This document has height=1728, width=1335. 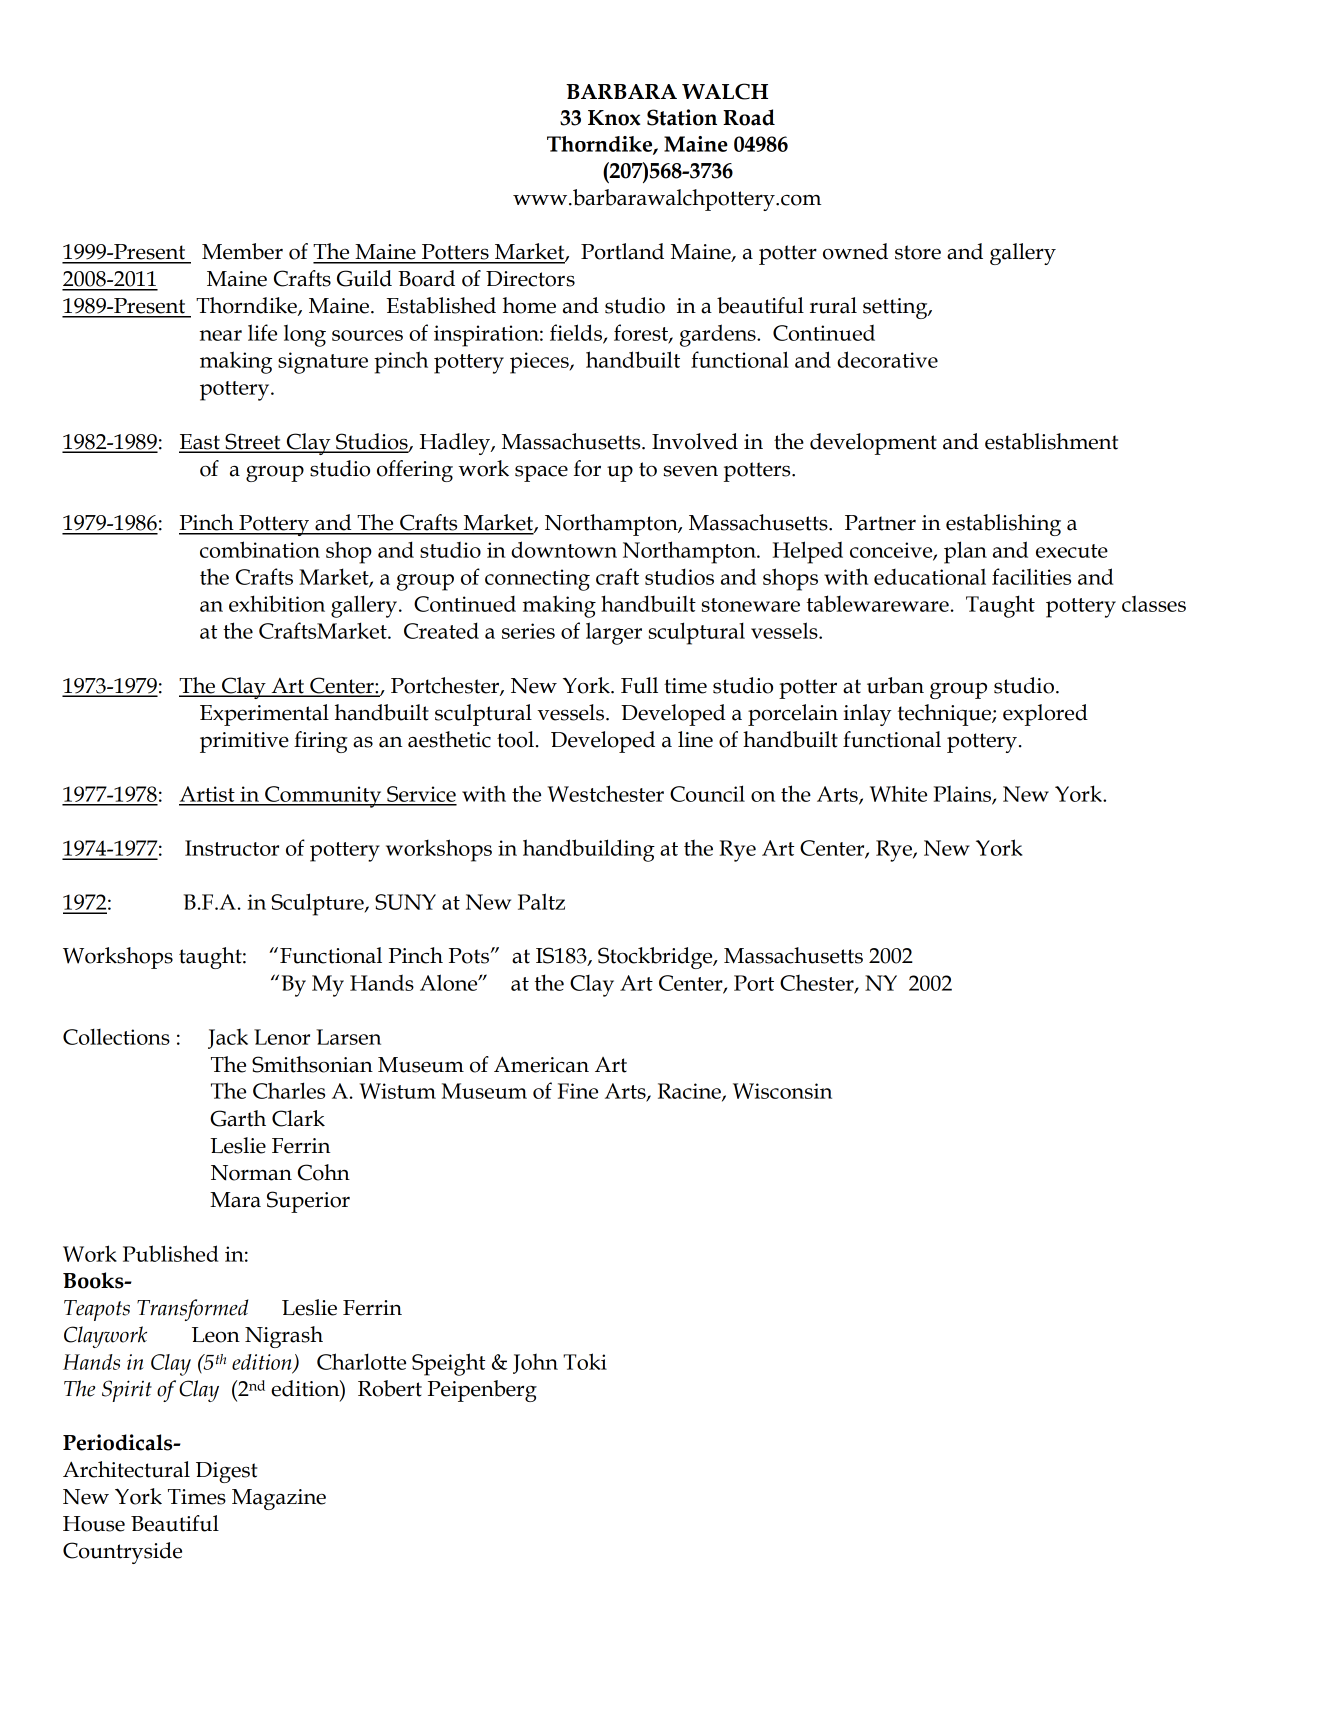 What do you see at coordinates (918, 252) in the document?
I see `store` at bounding box center [918, 252].
